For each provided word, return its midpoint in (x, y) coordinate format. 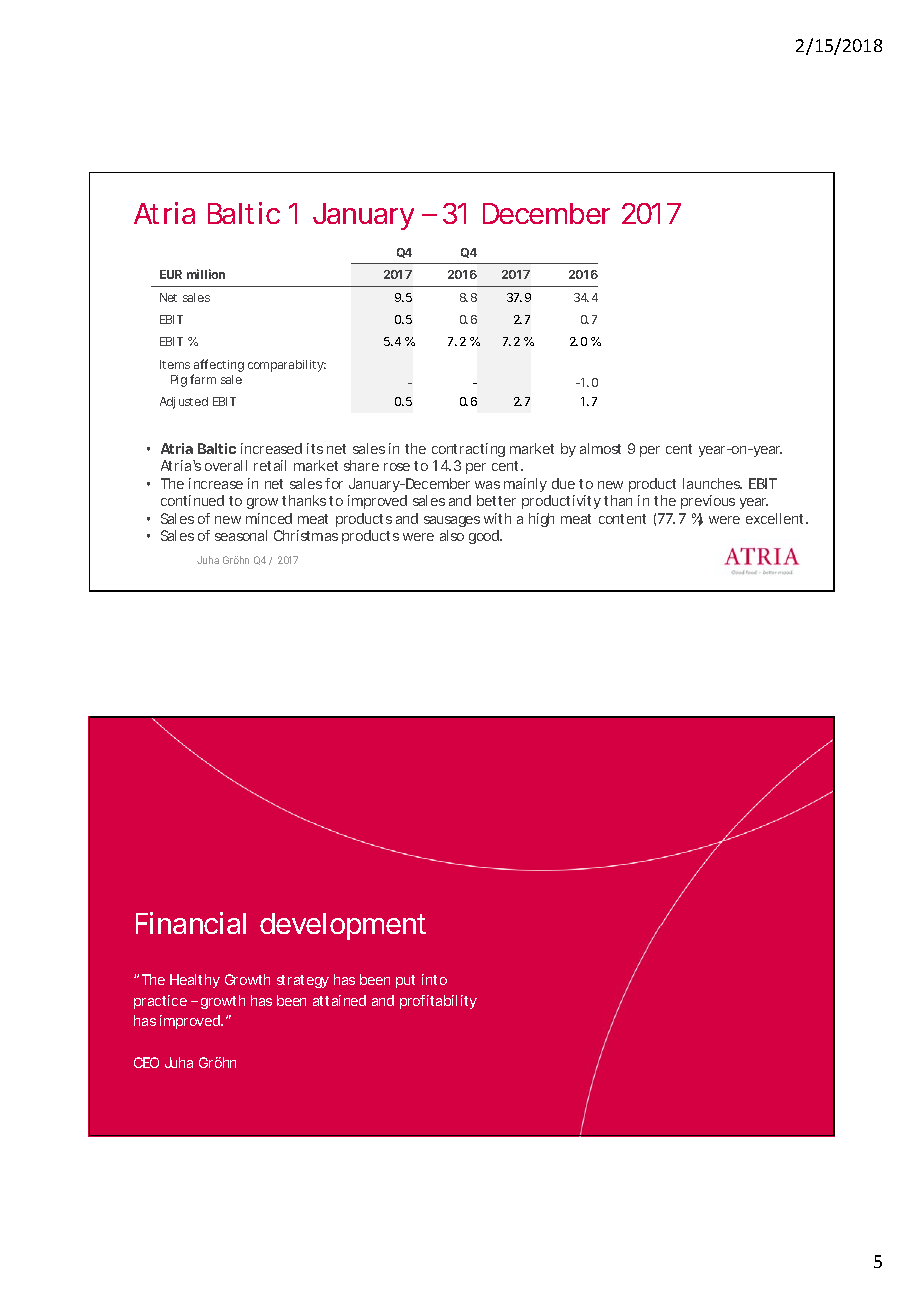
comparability (287, 366)
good (485, 537)
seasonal (241, 535)
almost (600, 448)
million (206, 274)
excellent (777, 518)
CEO (146, 1062)
